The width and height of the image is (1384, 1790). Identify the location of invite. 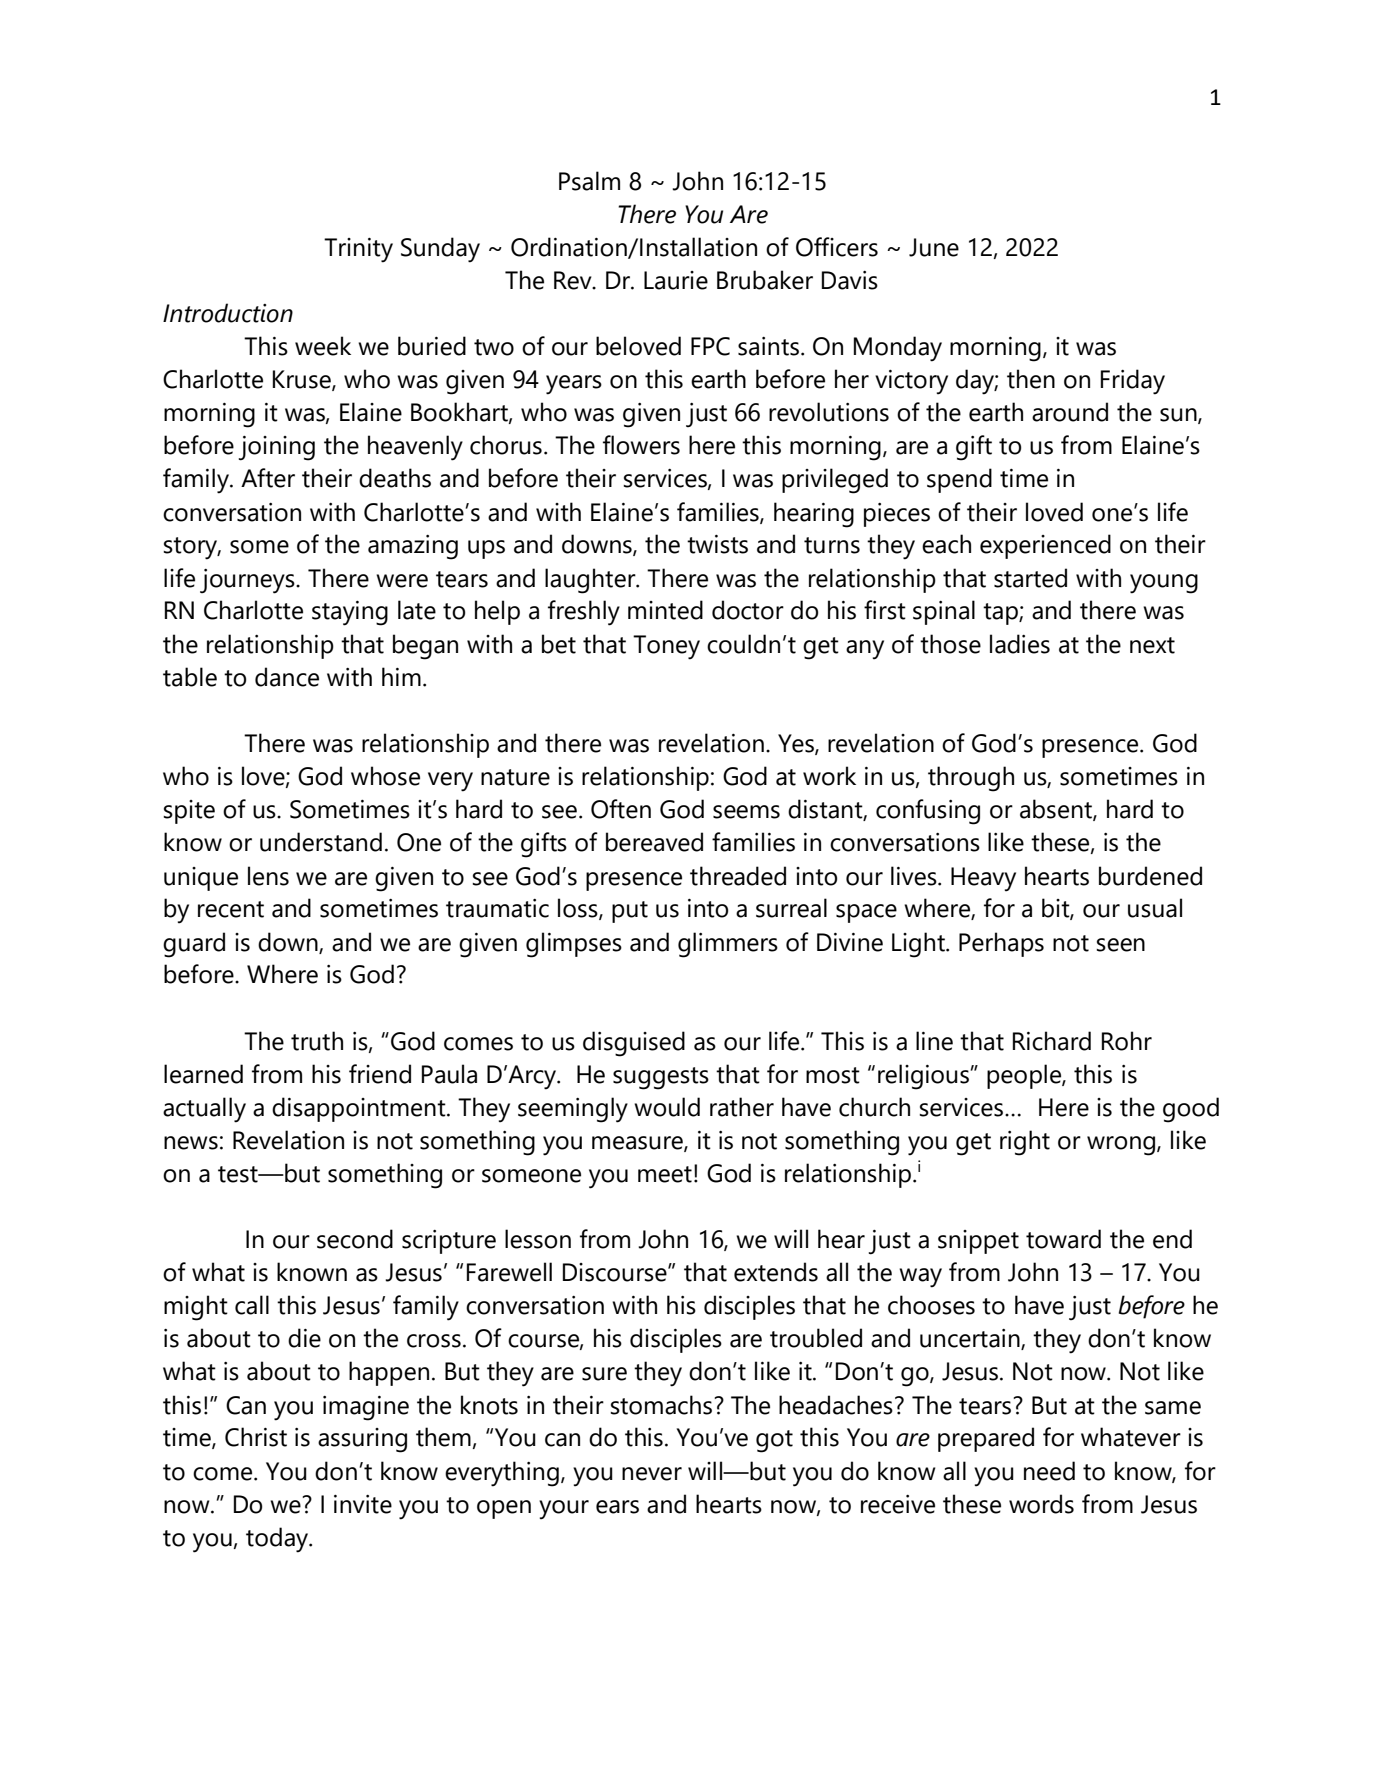
(363, 1504).
